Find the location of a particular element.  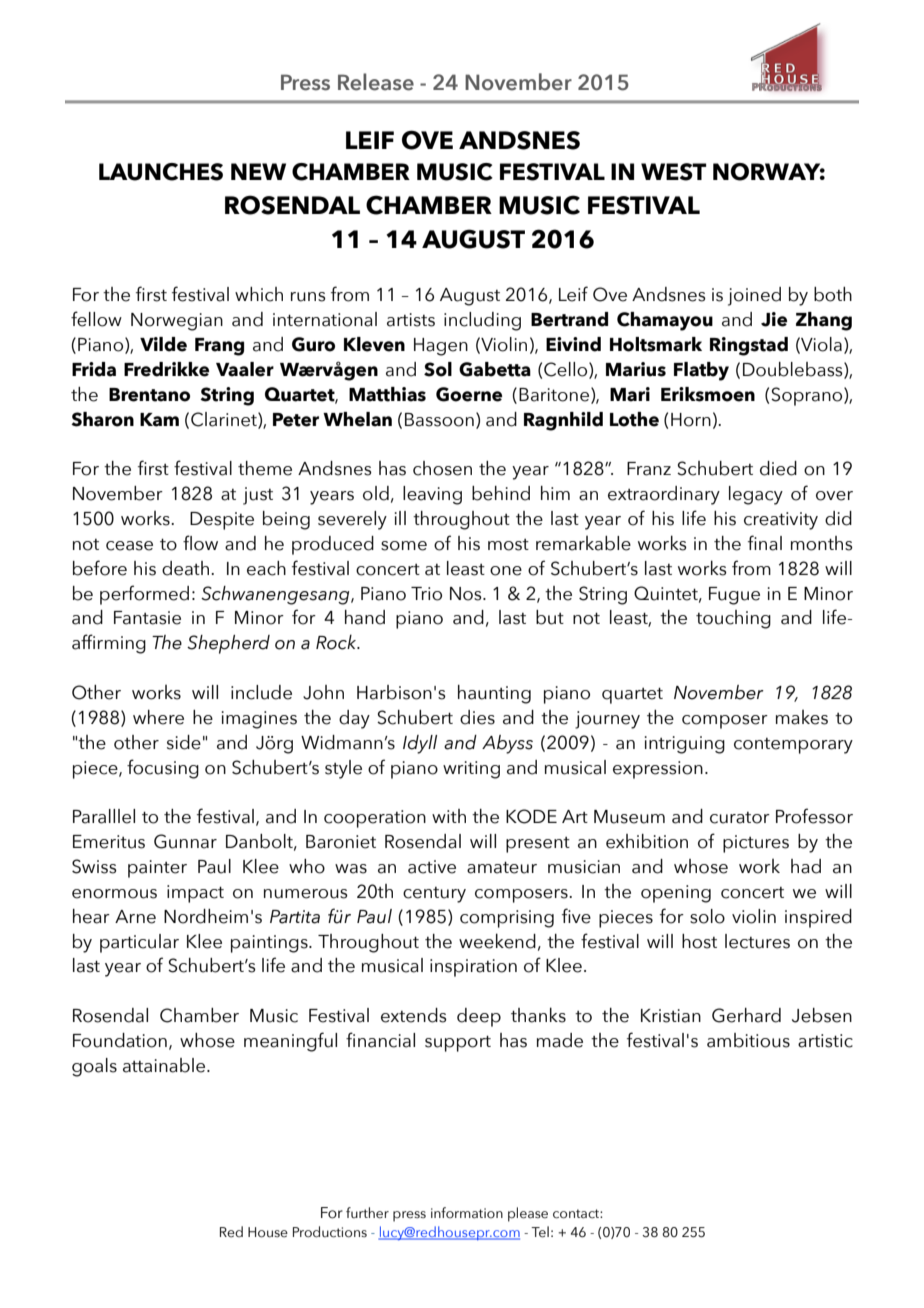

Release is located at coordinates (376, 82).
